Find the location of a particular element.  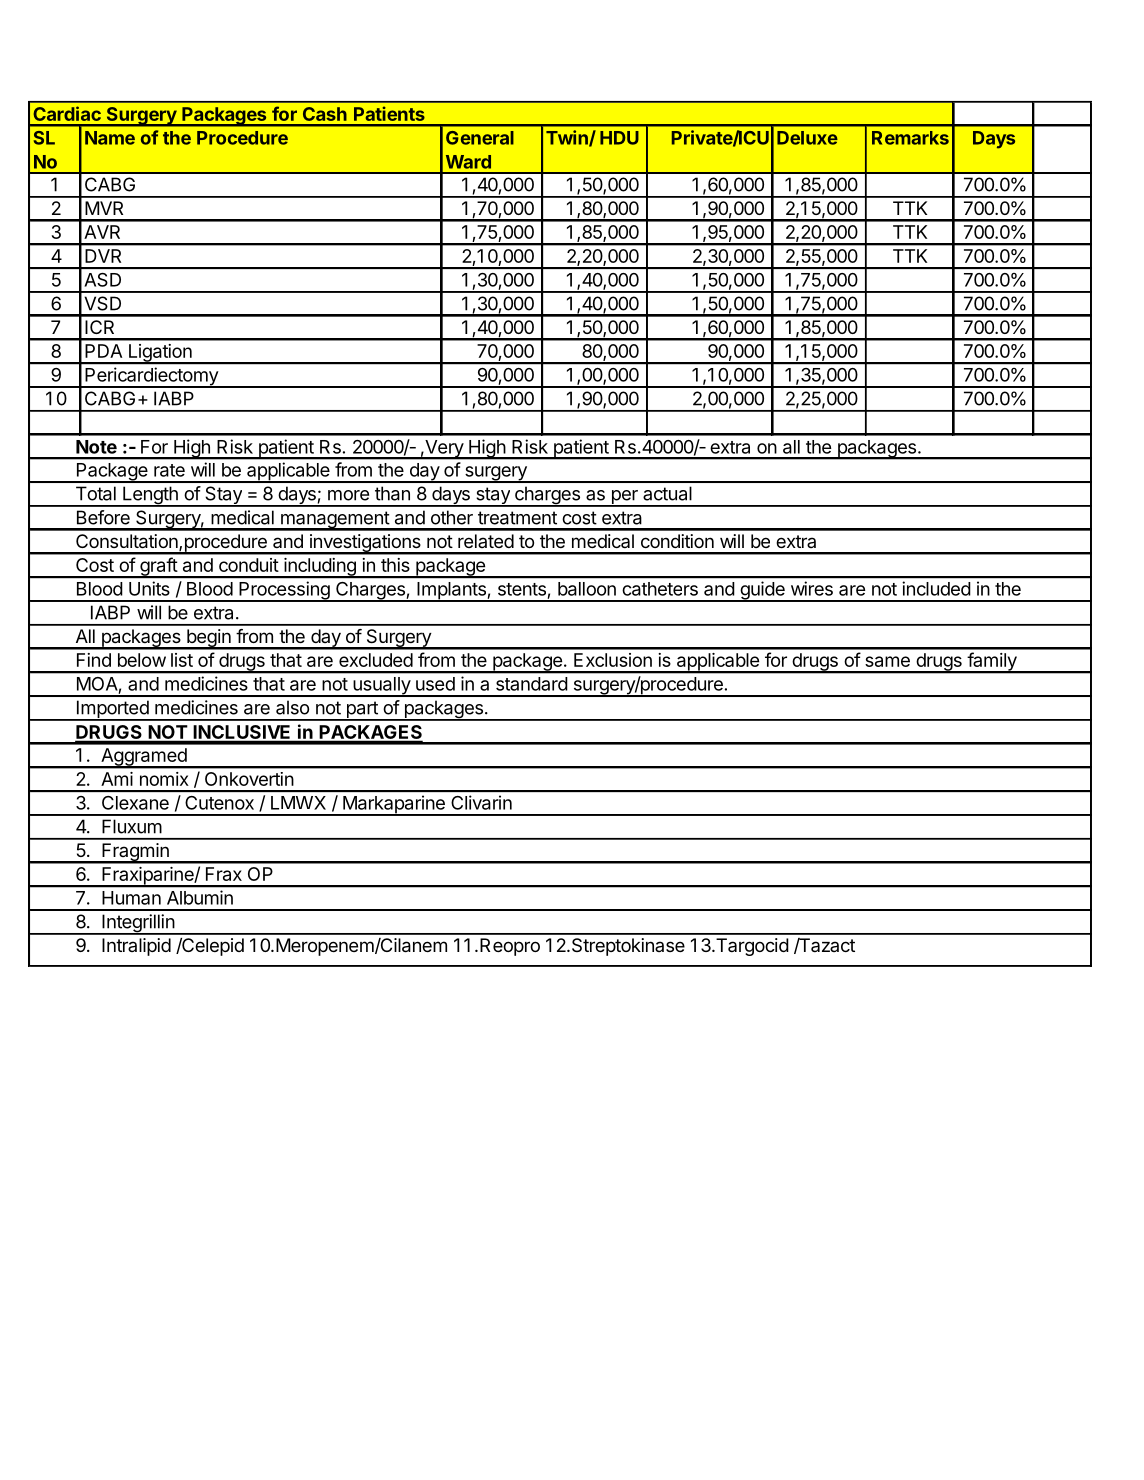

wires is located at coordinates (812, 588).
